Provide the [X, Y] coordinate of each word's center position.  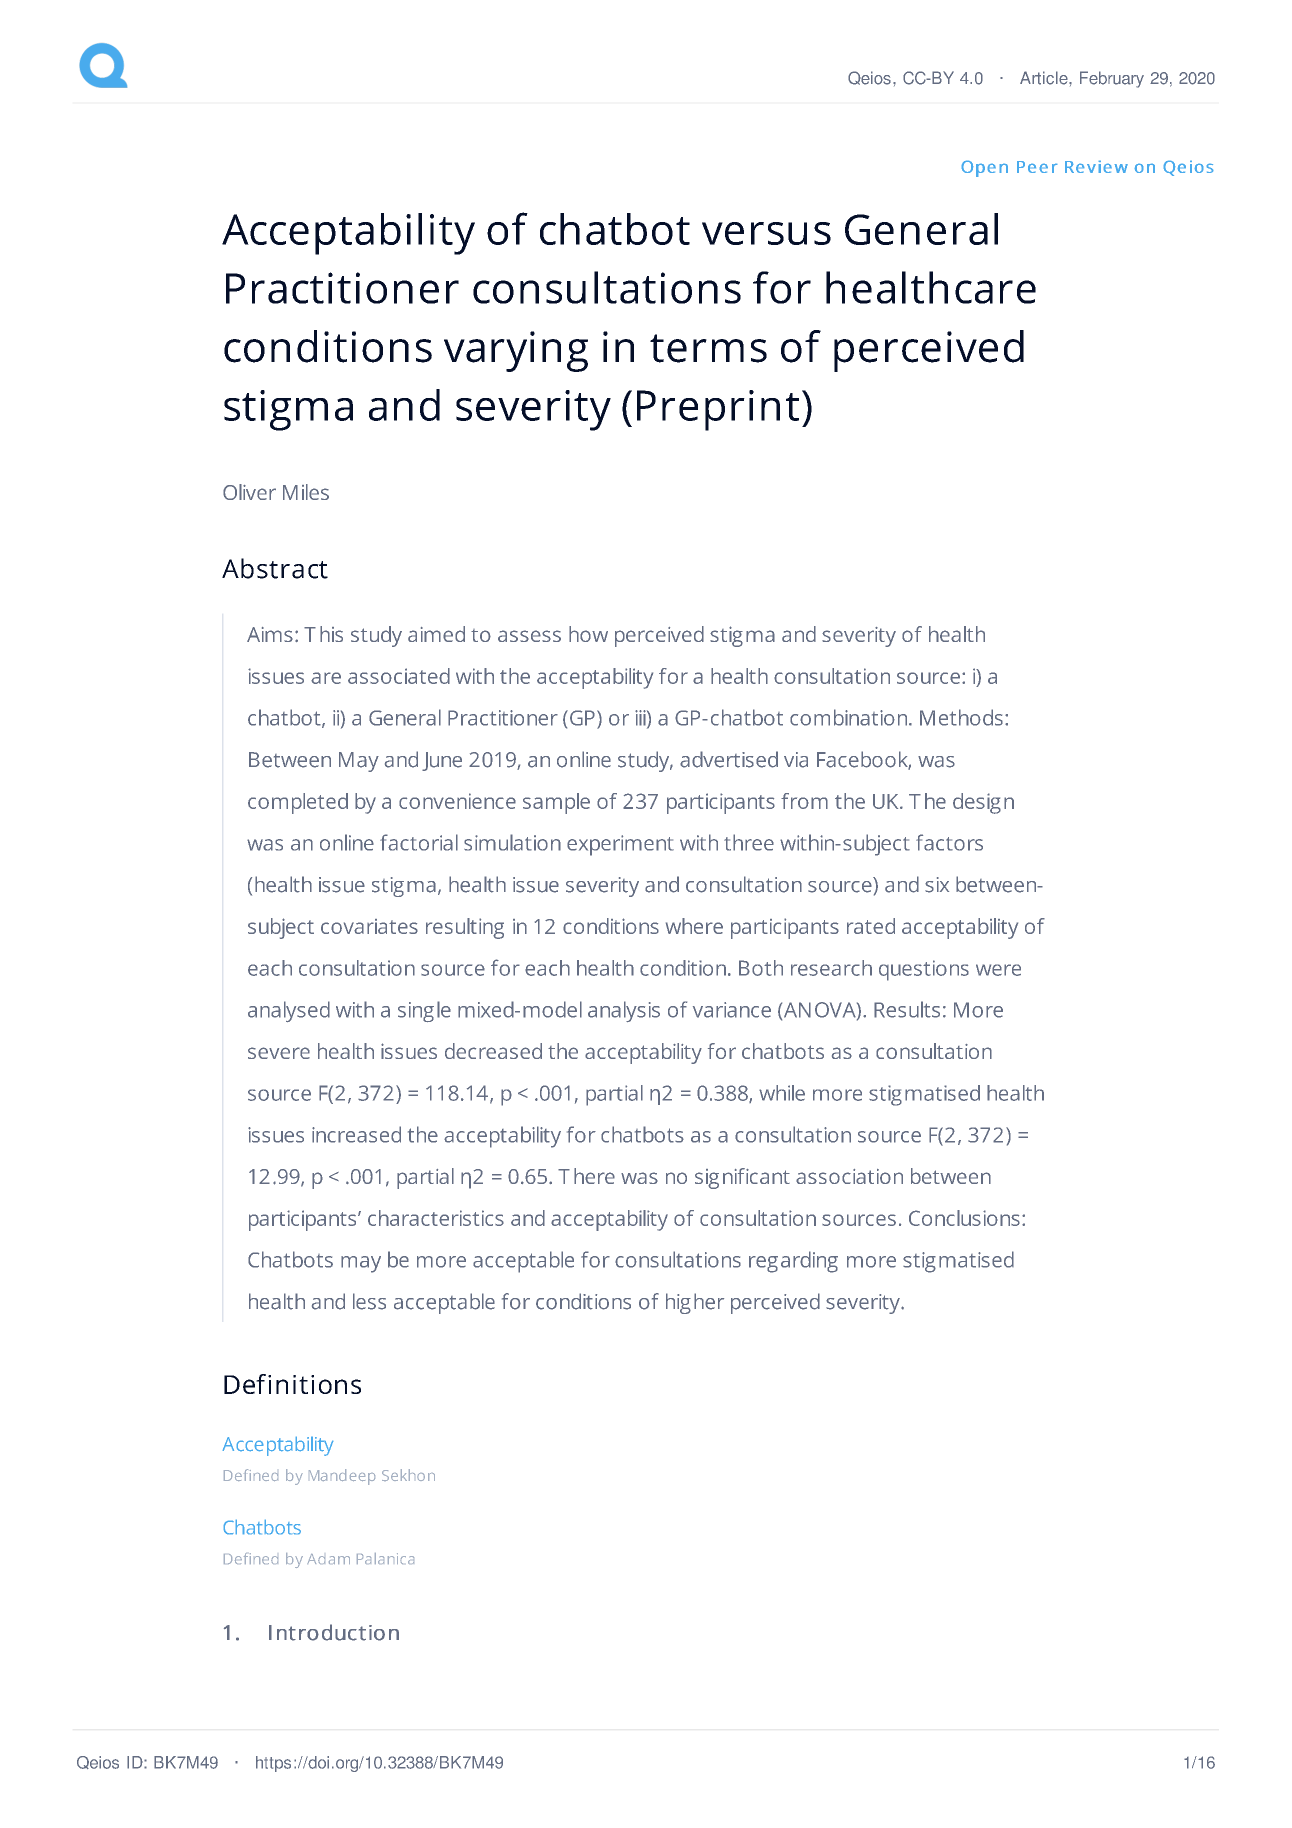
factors [949, 842]
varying [516, 351]
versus [766, 233]
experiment [620, 845]
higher [695, 1303]
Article [1045, 78]
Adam [328, 1559]
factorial [419, 842]
